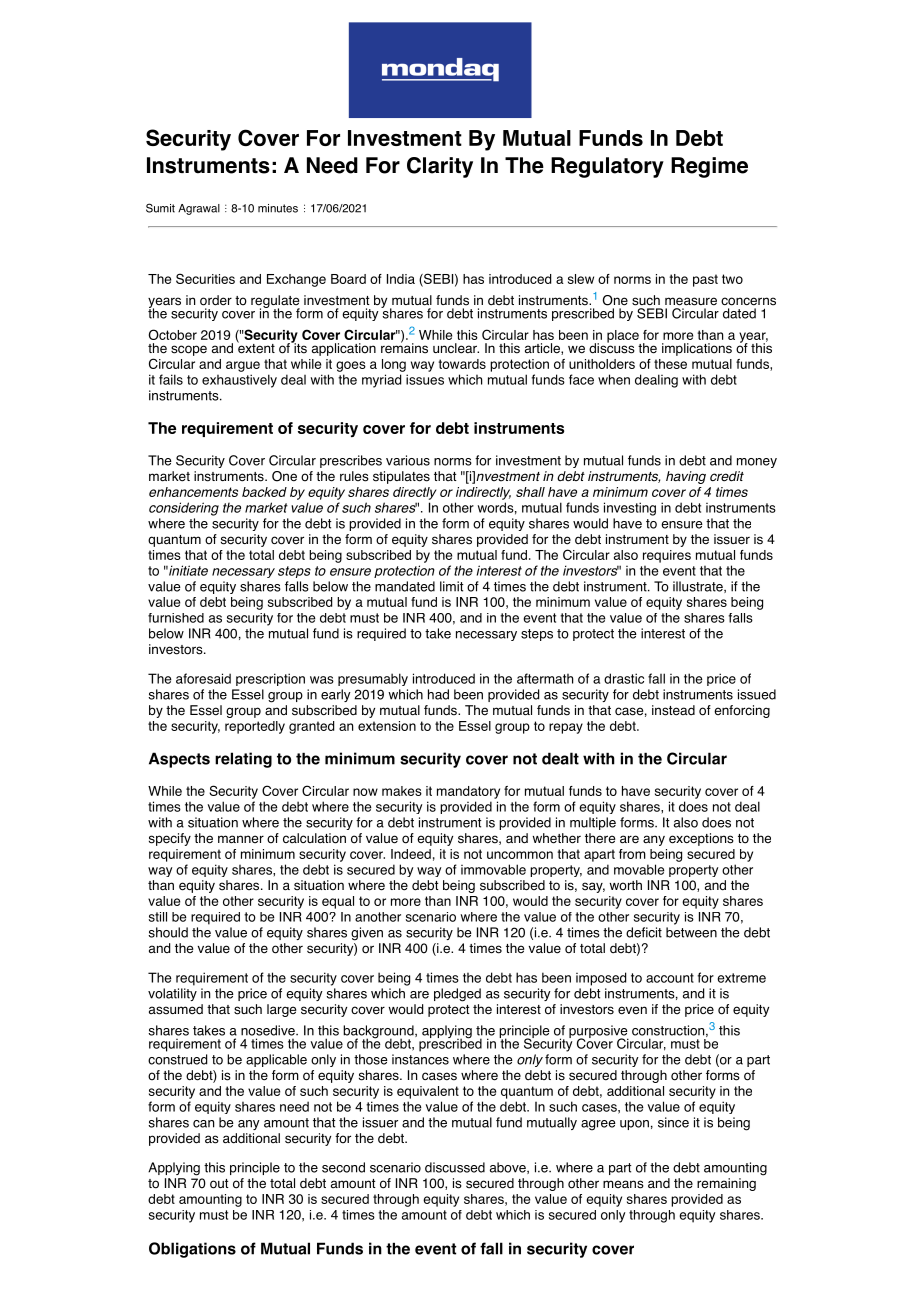  What do you see at coordinates (219, 1184) in the document?
I see `out` at bounding box center [219, 1184].
